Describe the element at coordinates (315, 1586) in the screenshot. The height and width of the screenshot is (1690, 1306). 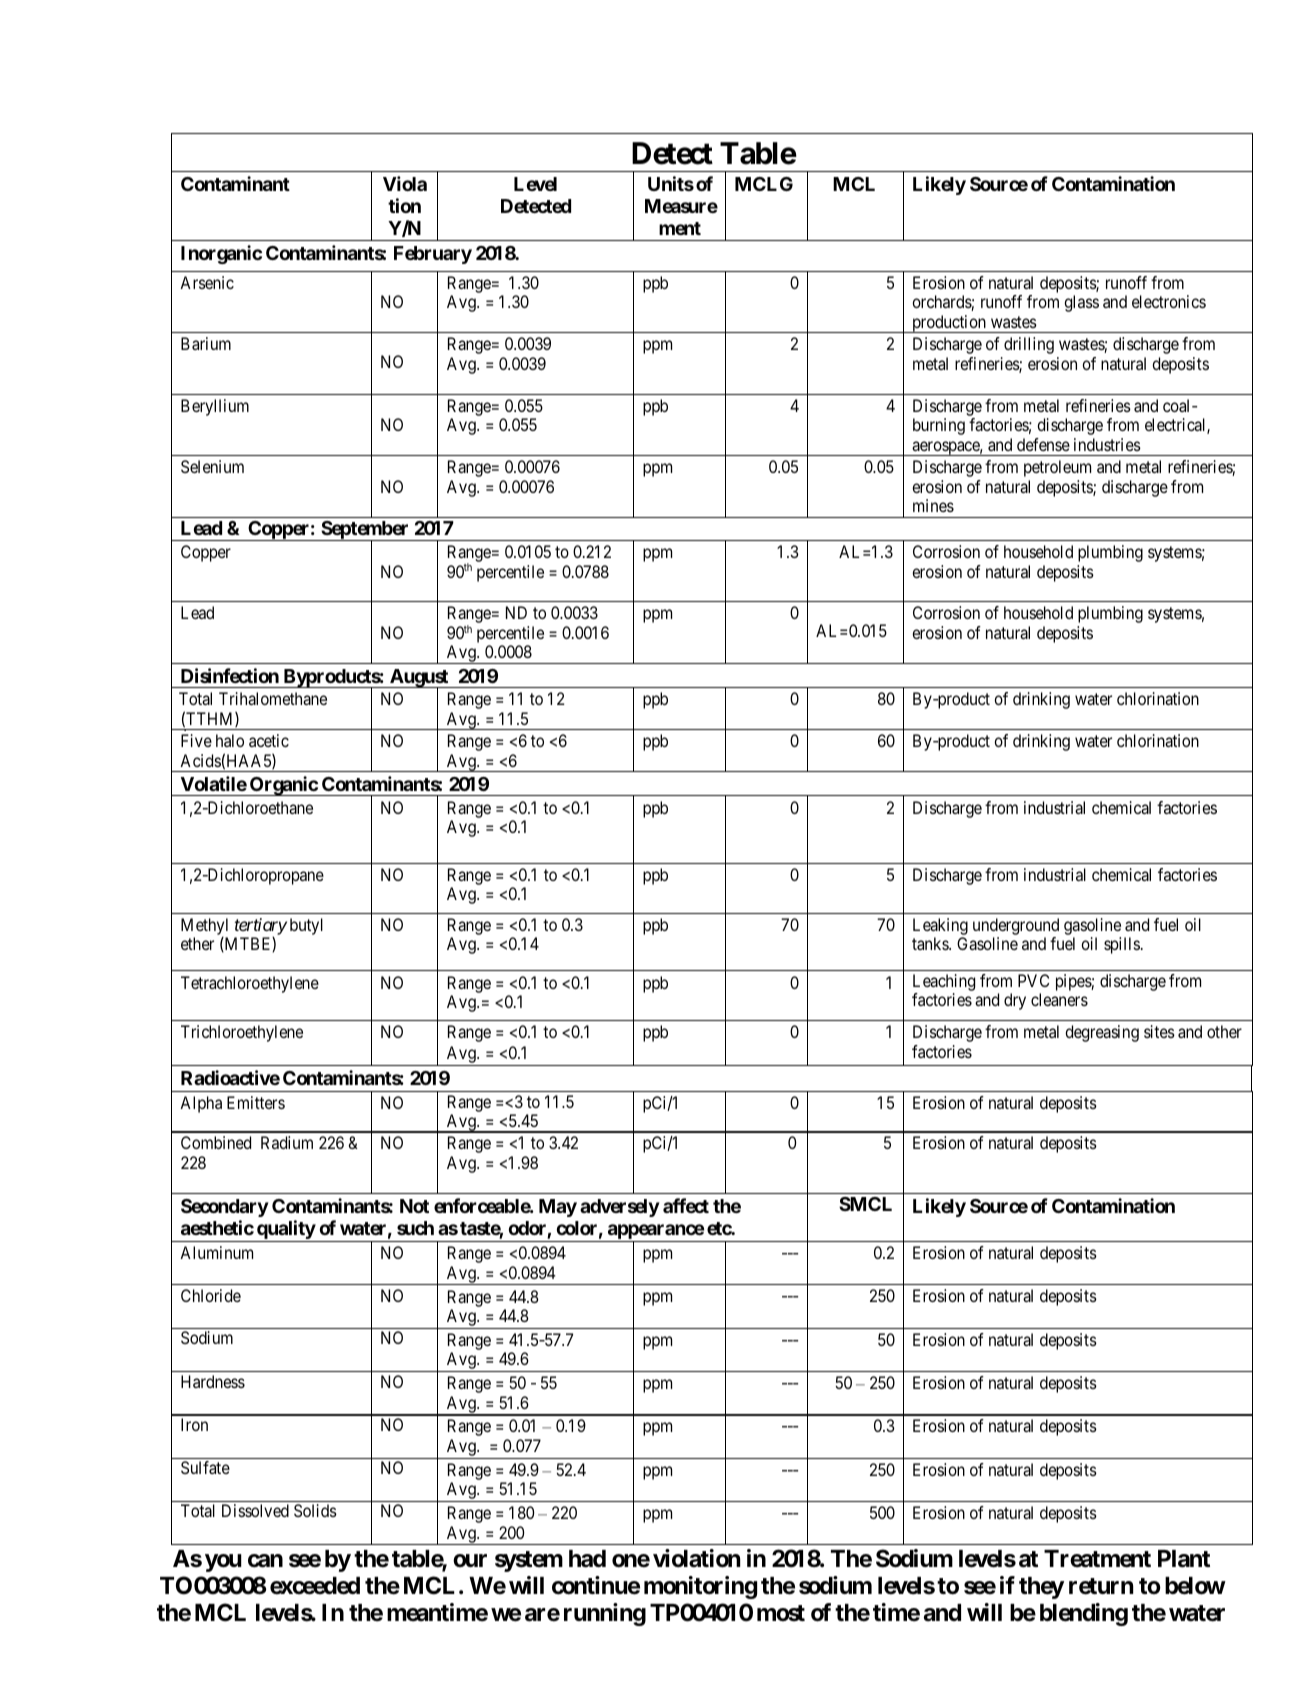
I see `exceeded` at that location.
